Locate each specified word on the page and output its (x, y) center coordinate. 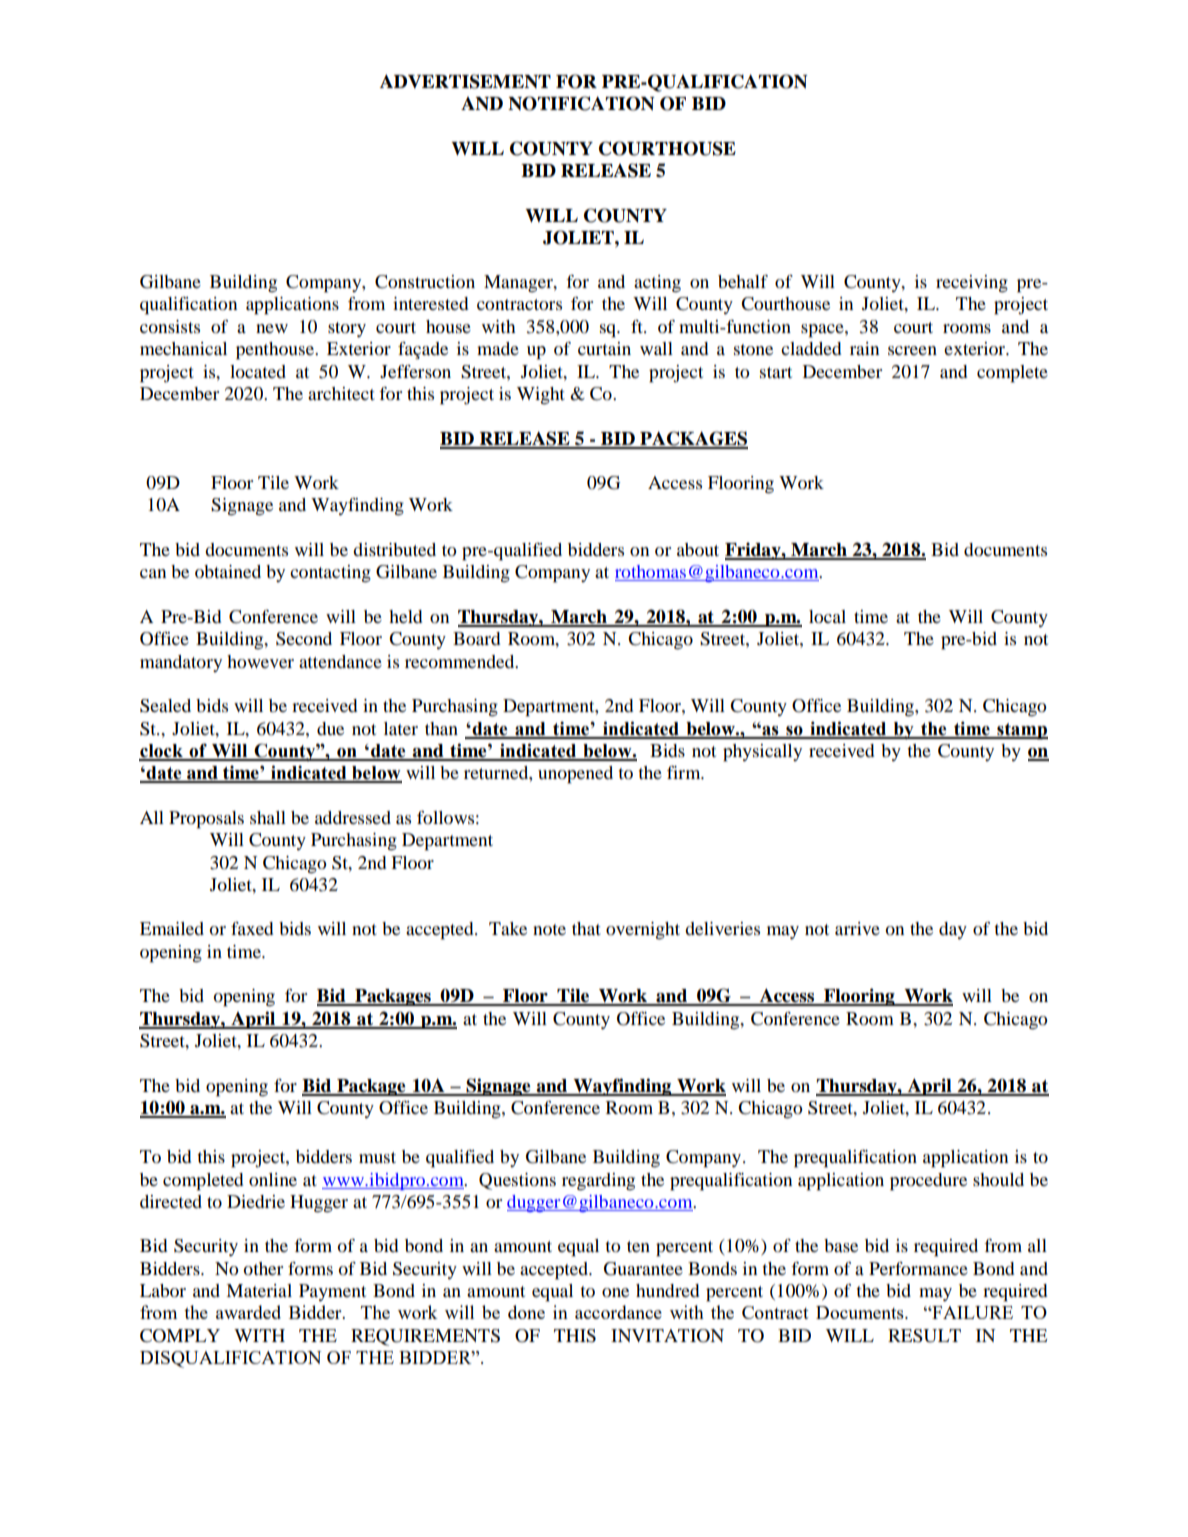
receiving (972, 284)
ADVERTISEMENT (465, 81)
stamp (1021, 731)
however (260, 661)
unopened (575, 775)
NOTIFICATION (581, 103)
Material (259, 1290)
